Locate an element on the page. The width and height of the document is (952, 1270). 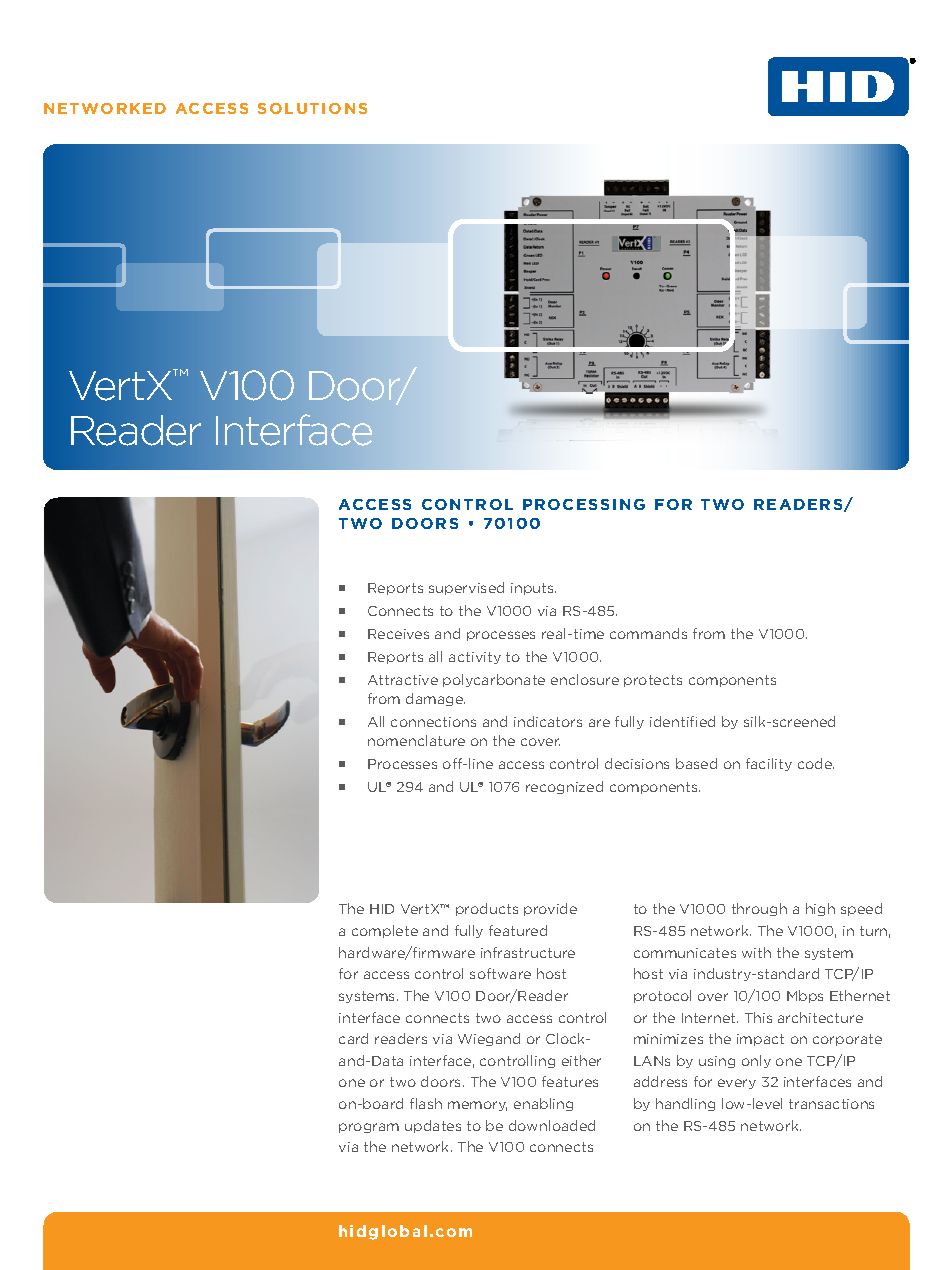
Receives is located at coordinates (398, 634).
